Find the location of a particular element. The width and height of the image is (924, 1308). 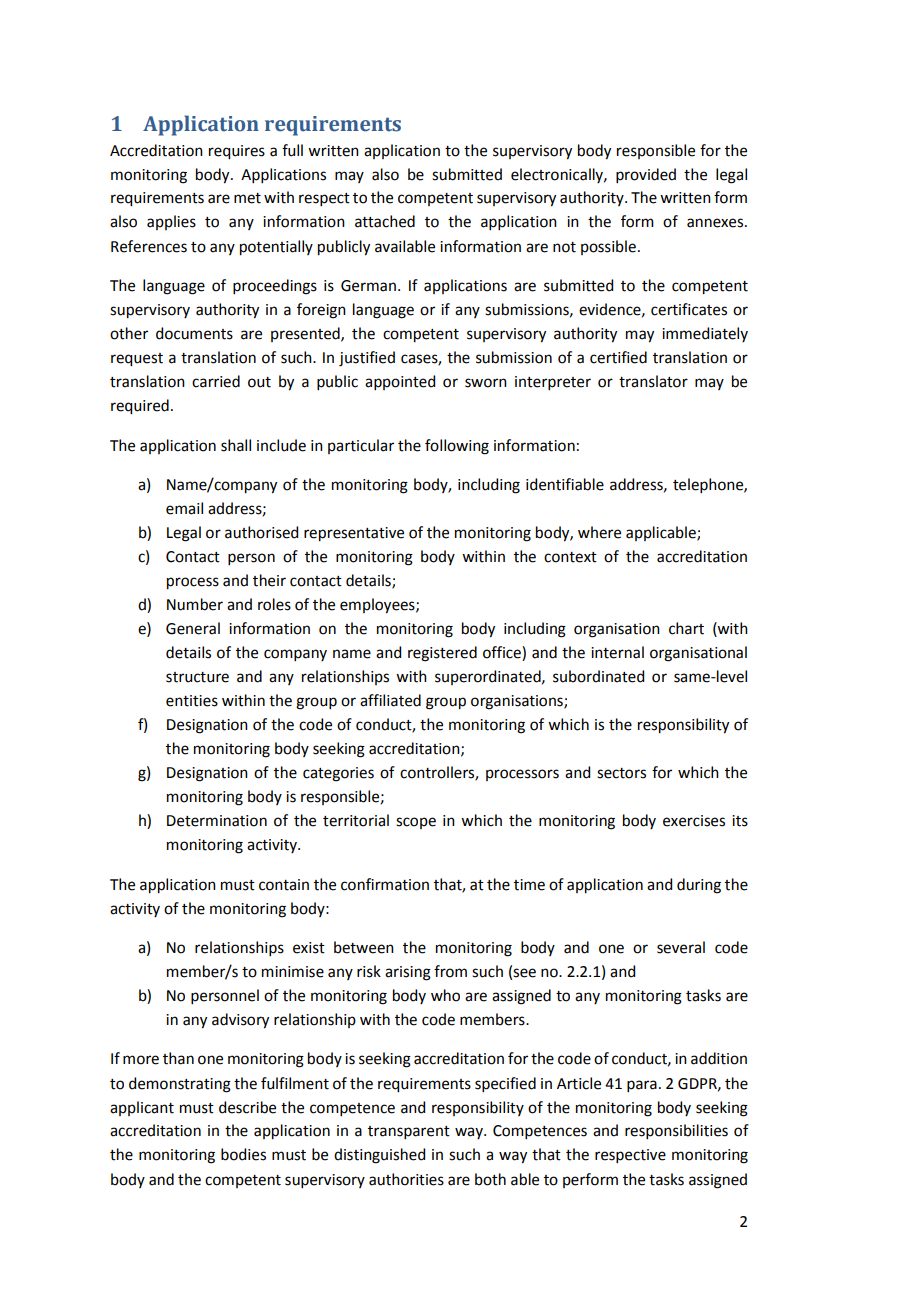

where is located at coordinates (599, 532).
